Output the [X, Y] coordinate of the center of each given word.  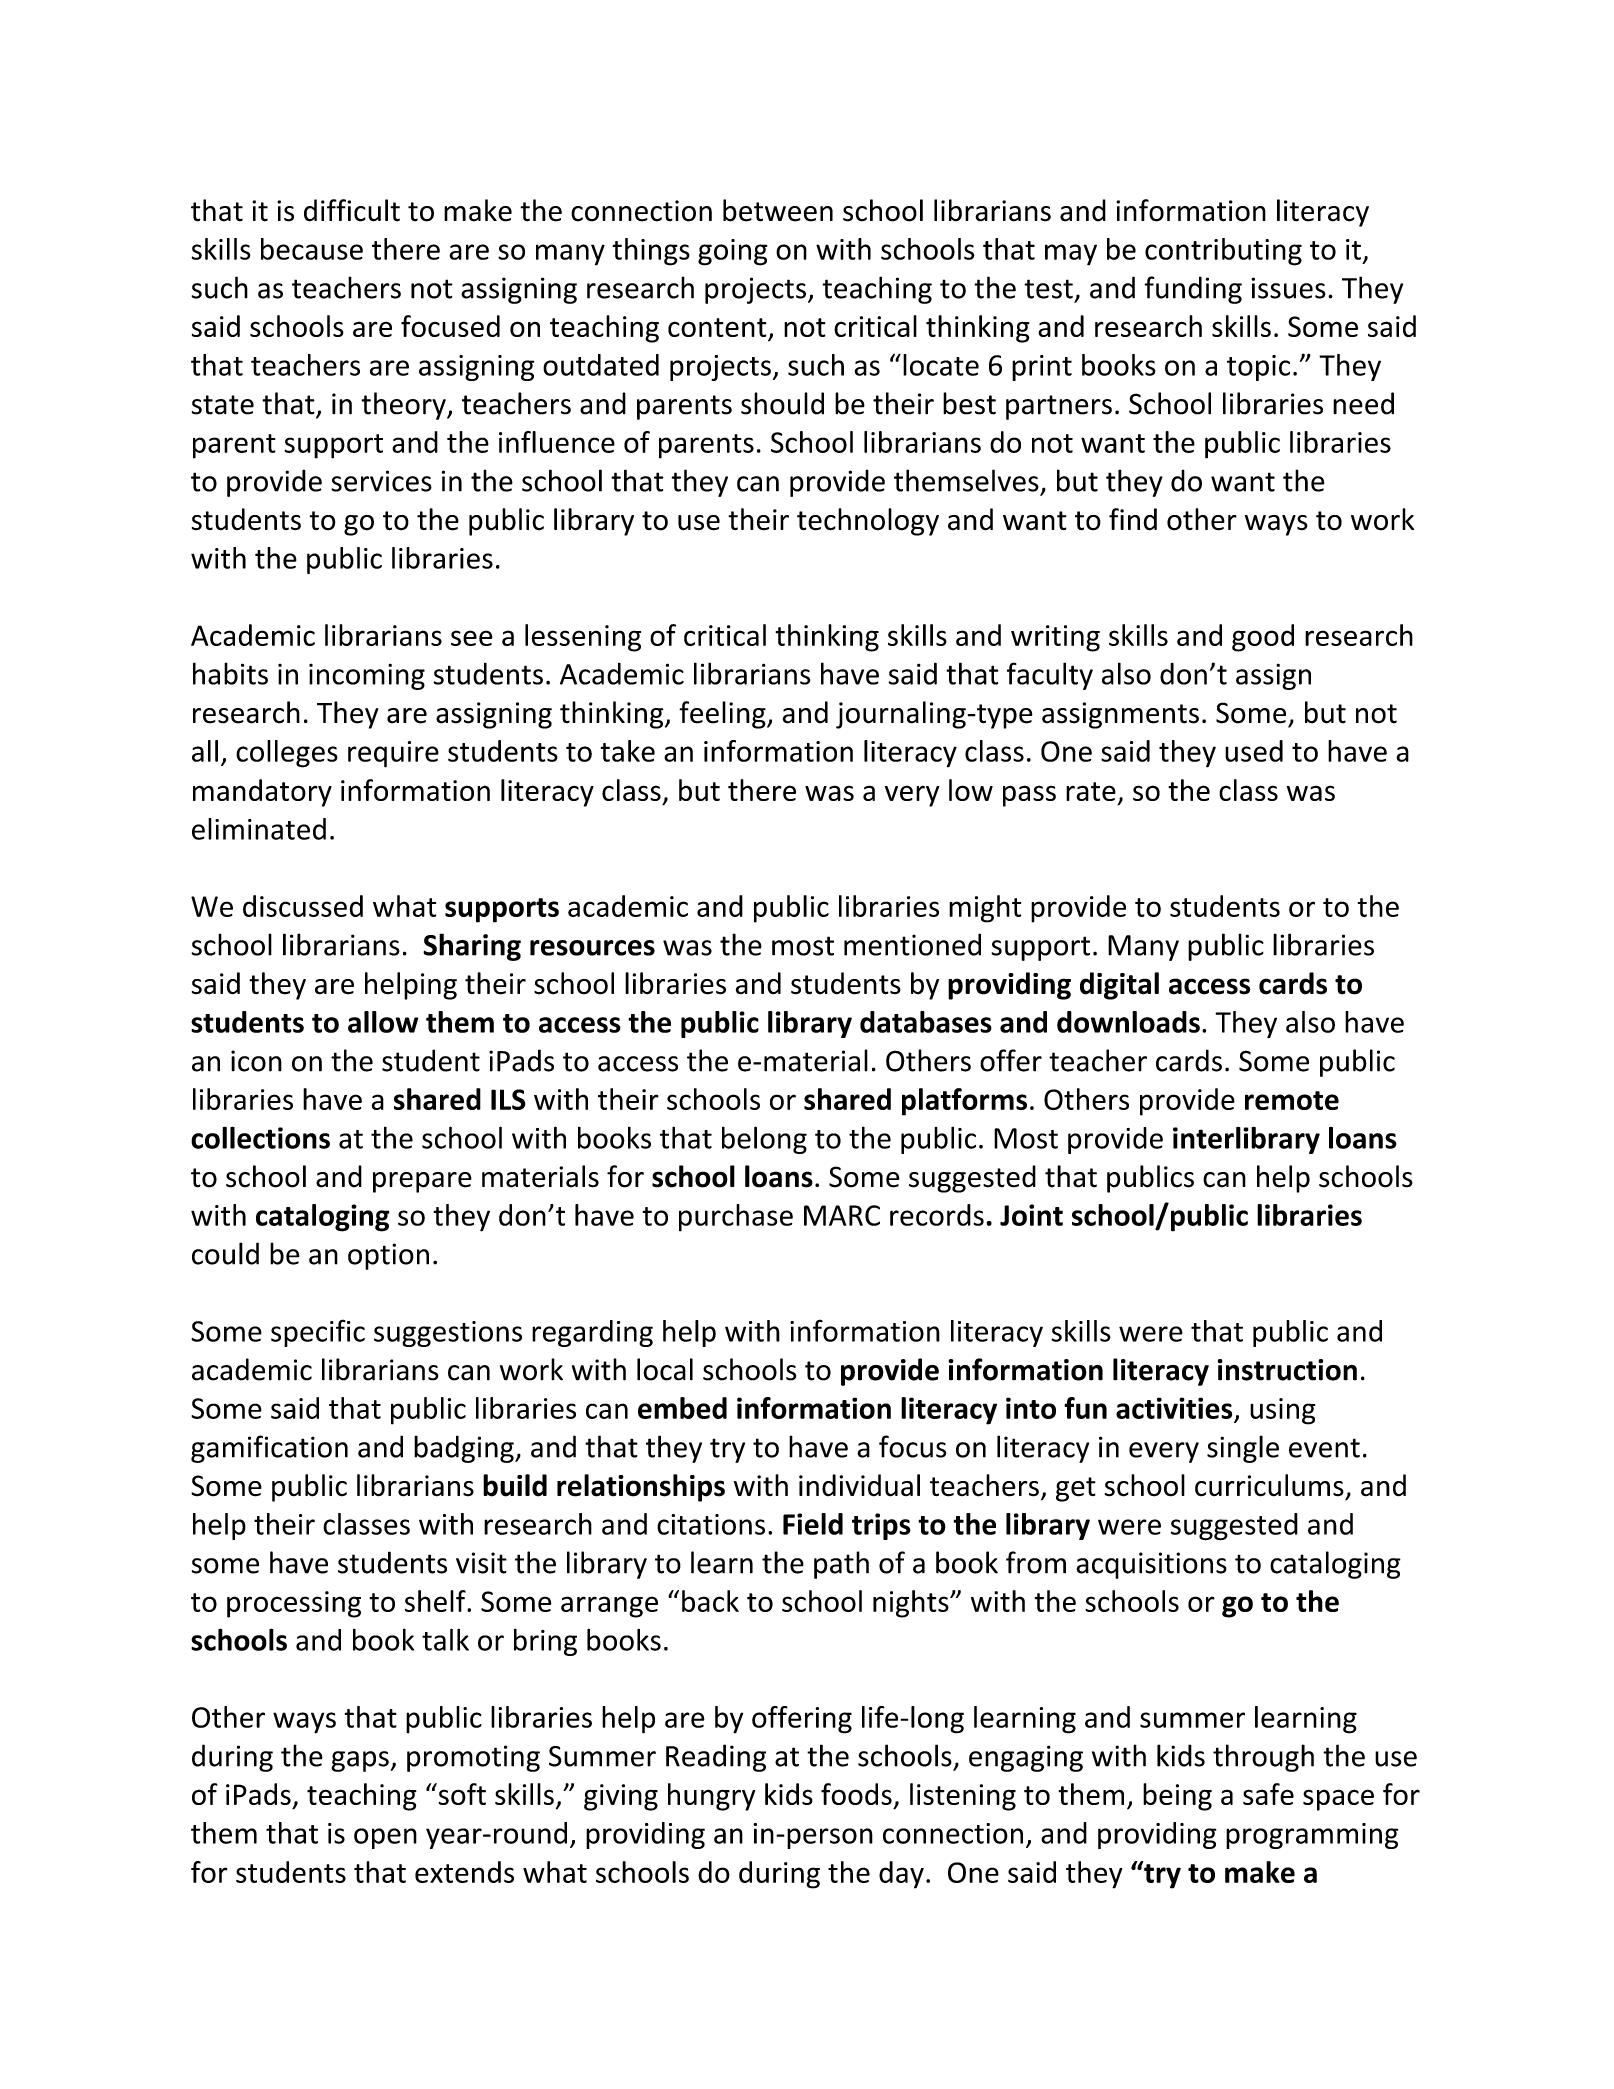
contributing [1223, 252]
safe [1268, 1794]
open [385, 1838]
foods [856, 1794]
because [312, 249]
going [732, 252]
